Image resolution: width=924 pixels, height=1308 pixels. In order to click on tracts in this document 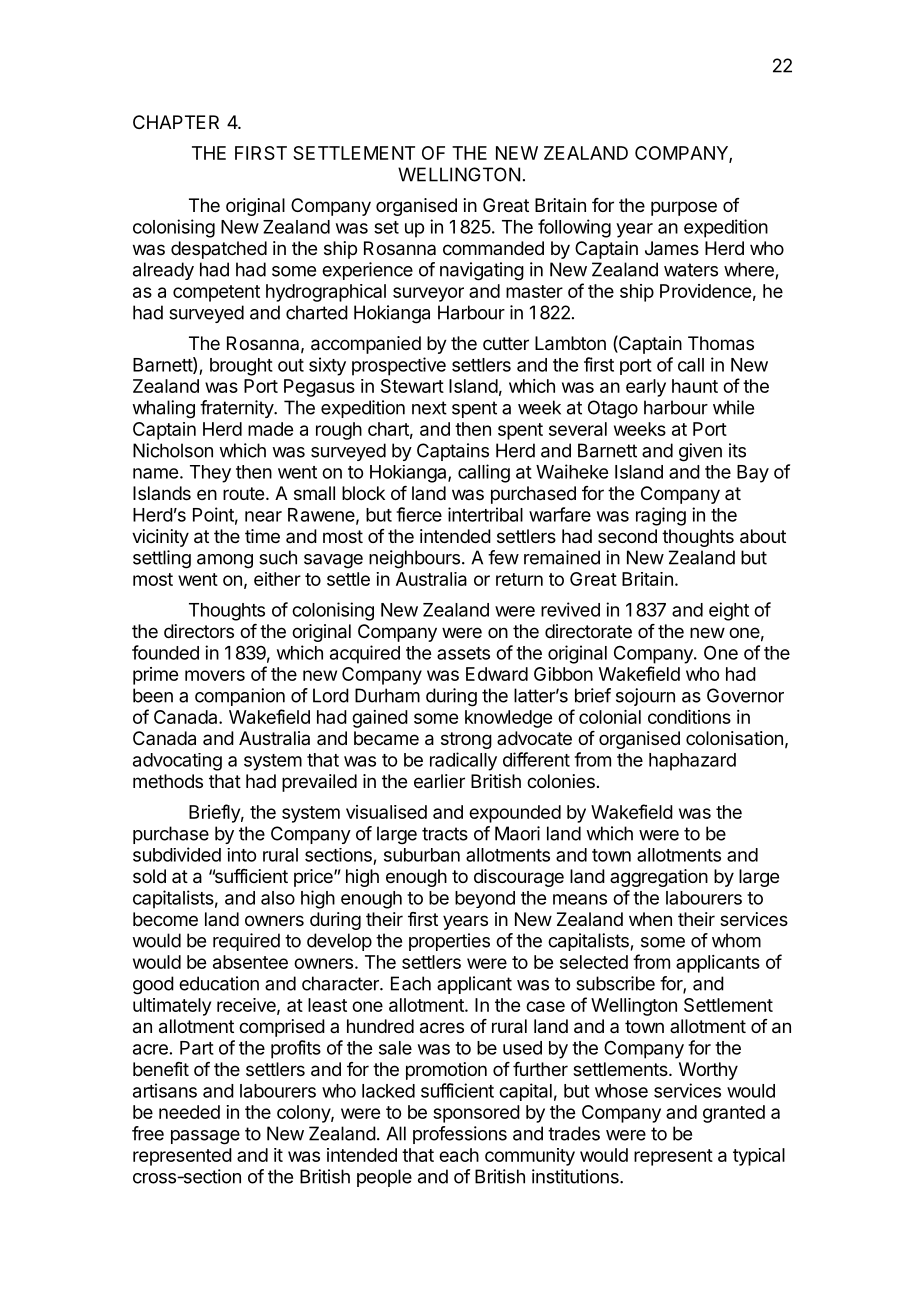, I will do `click(445, 834)`.
